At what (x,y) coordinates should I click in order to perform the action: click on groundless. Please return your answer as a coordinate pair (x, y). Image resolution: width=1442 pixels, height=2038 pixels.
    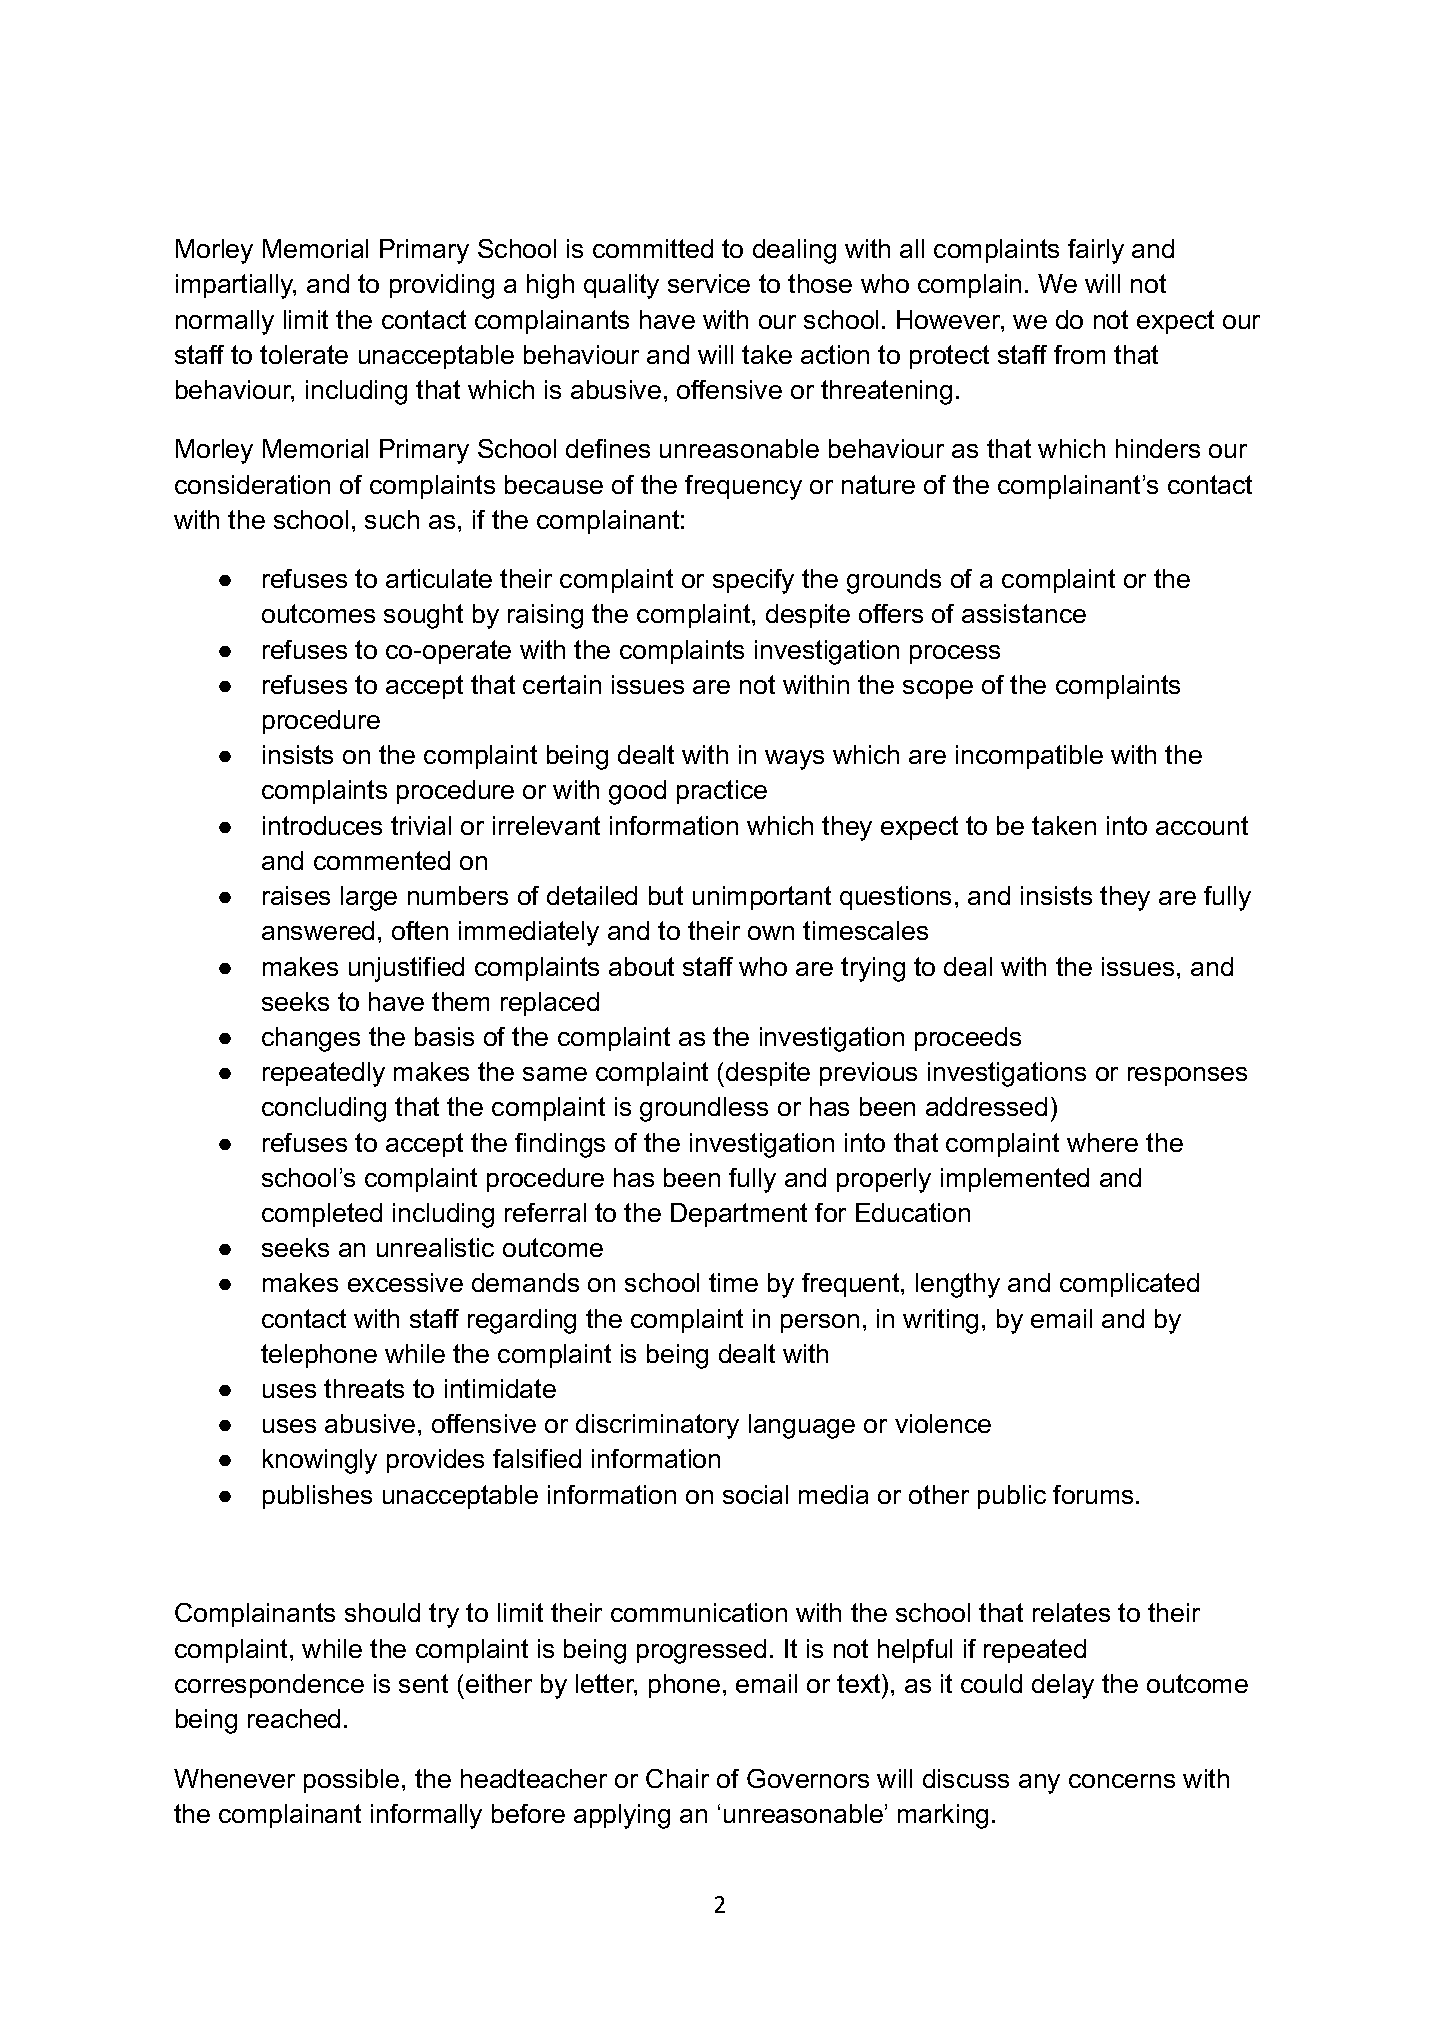
    Looking at the image, I should click on (704, 1109).
